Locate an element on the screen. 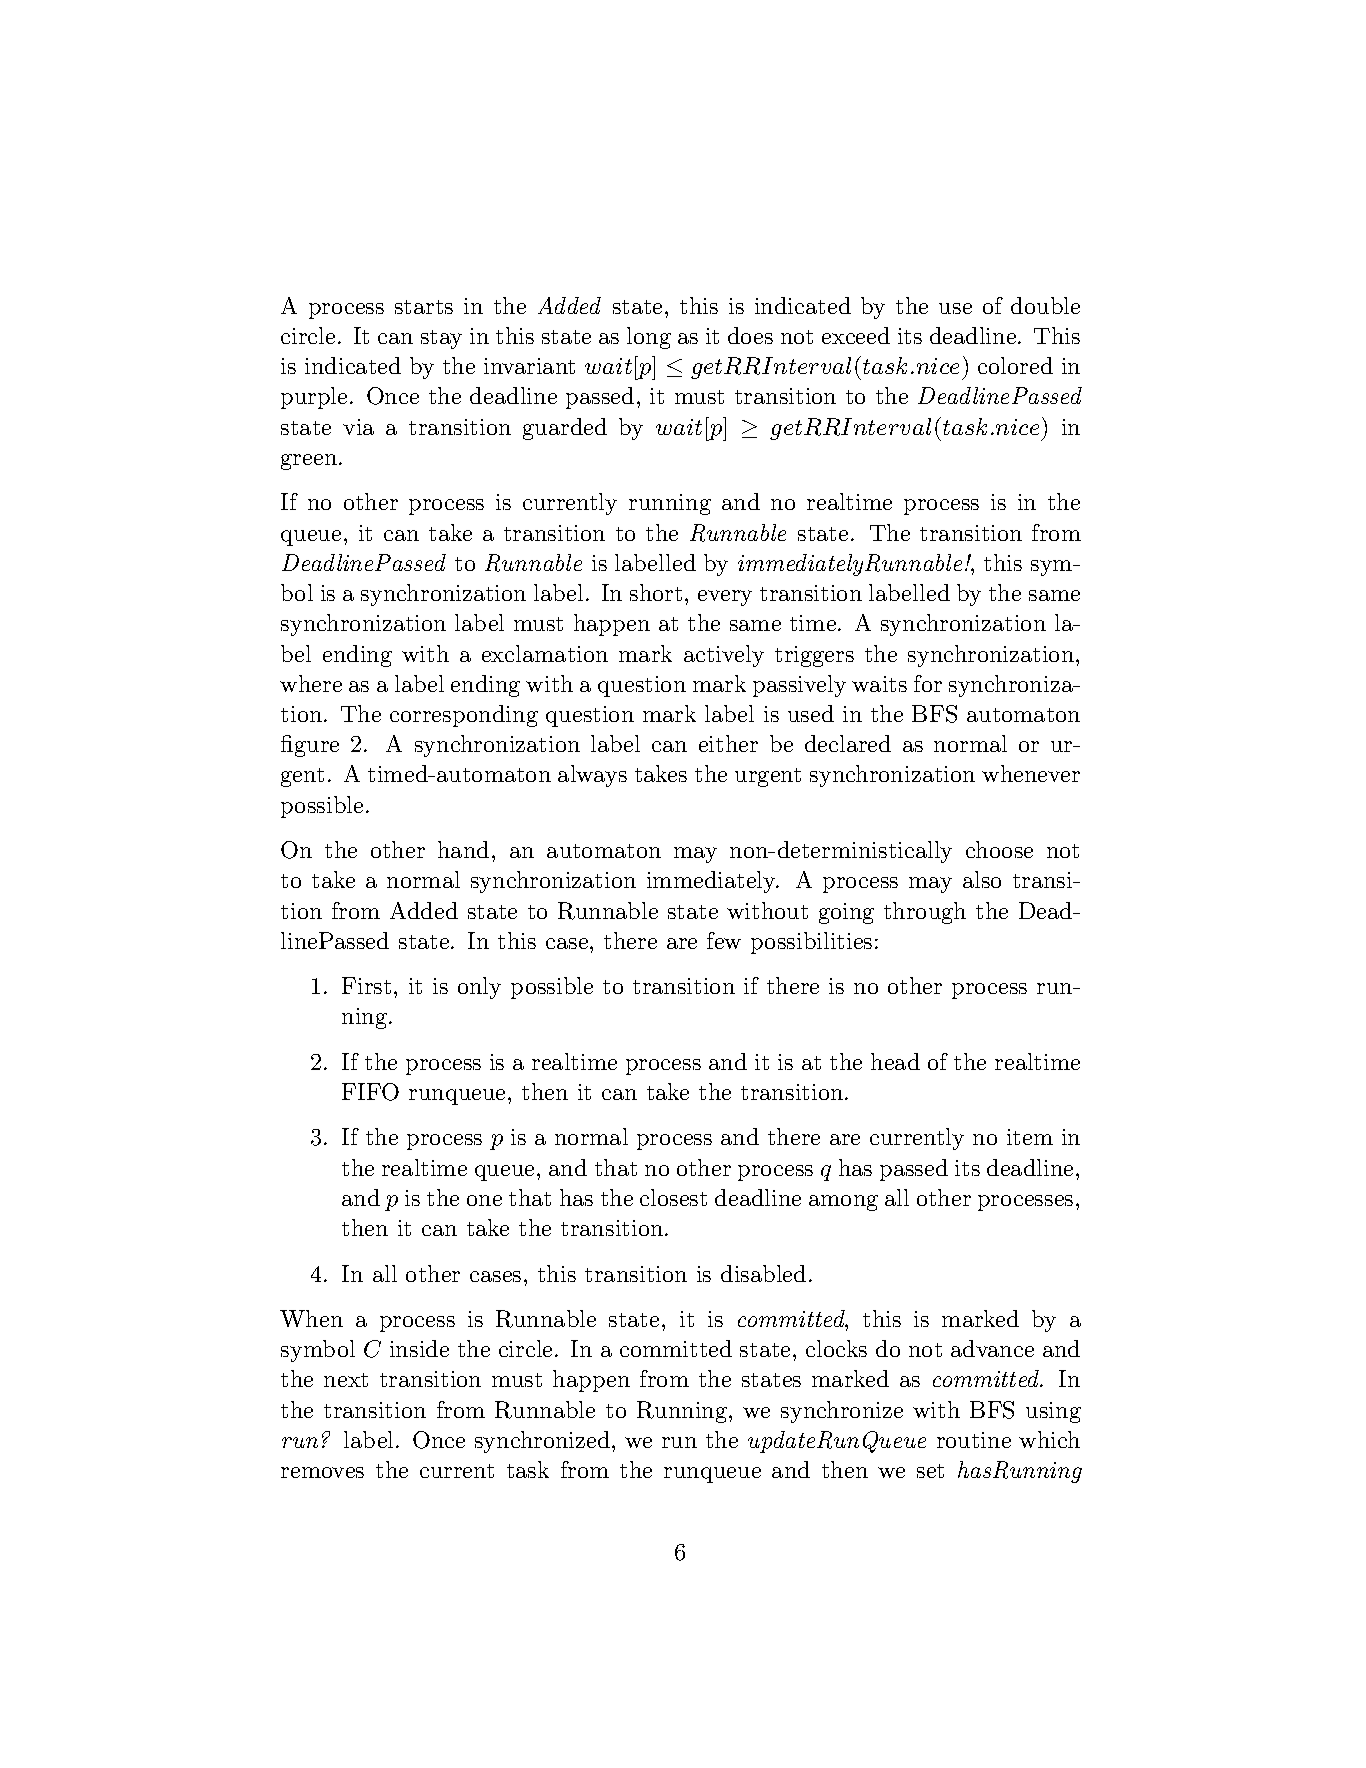 The image size is (1366, 1768). colored is located at coordinates (1015, 365).
